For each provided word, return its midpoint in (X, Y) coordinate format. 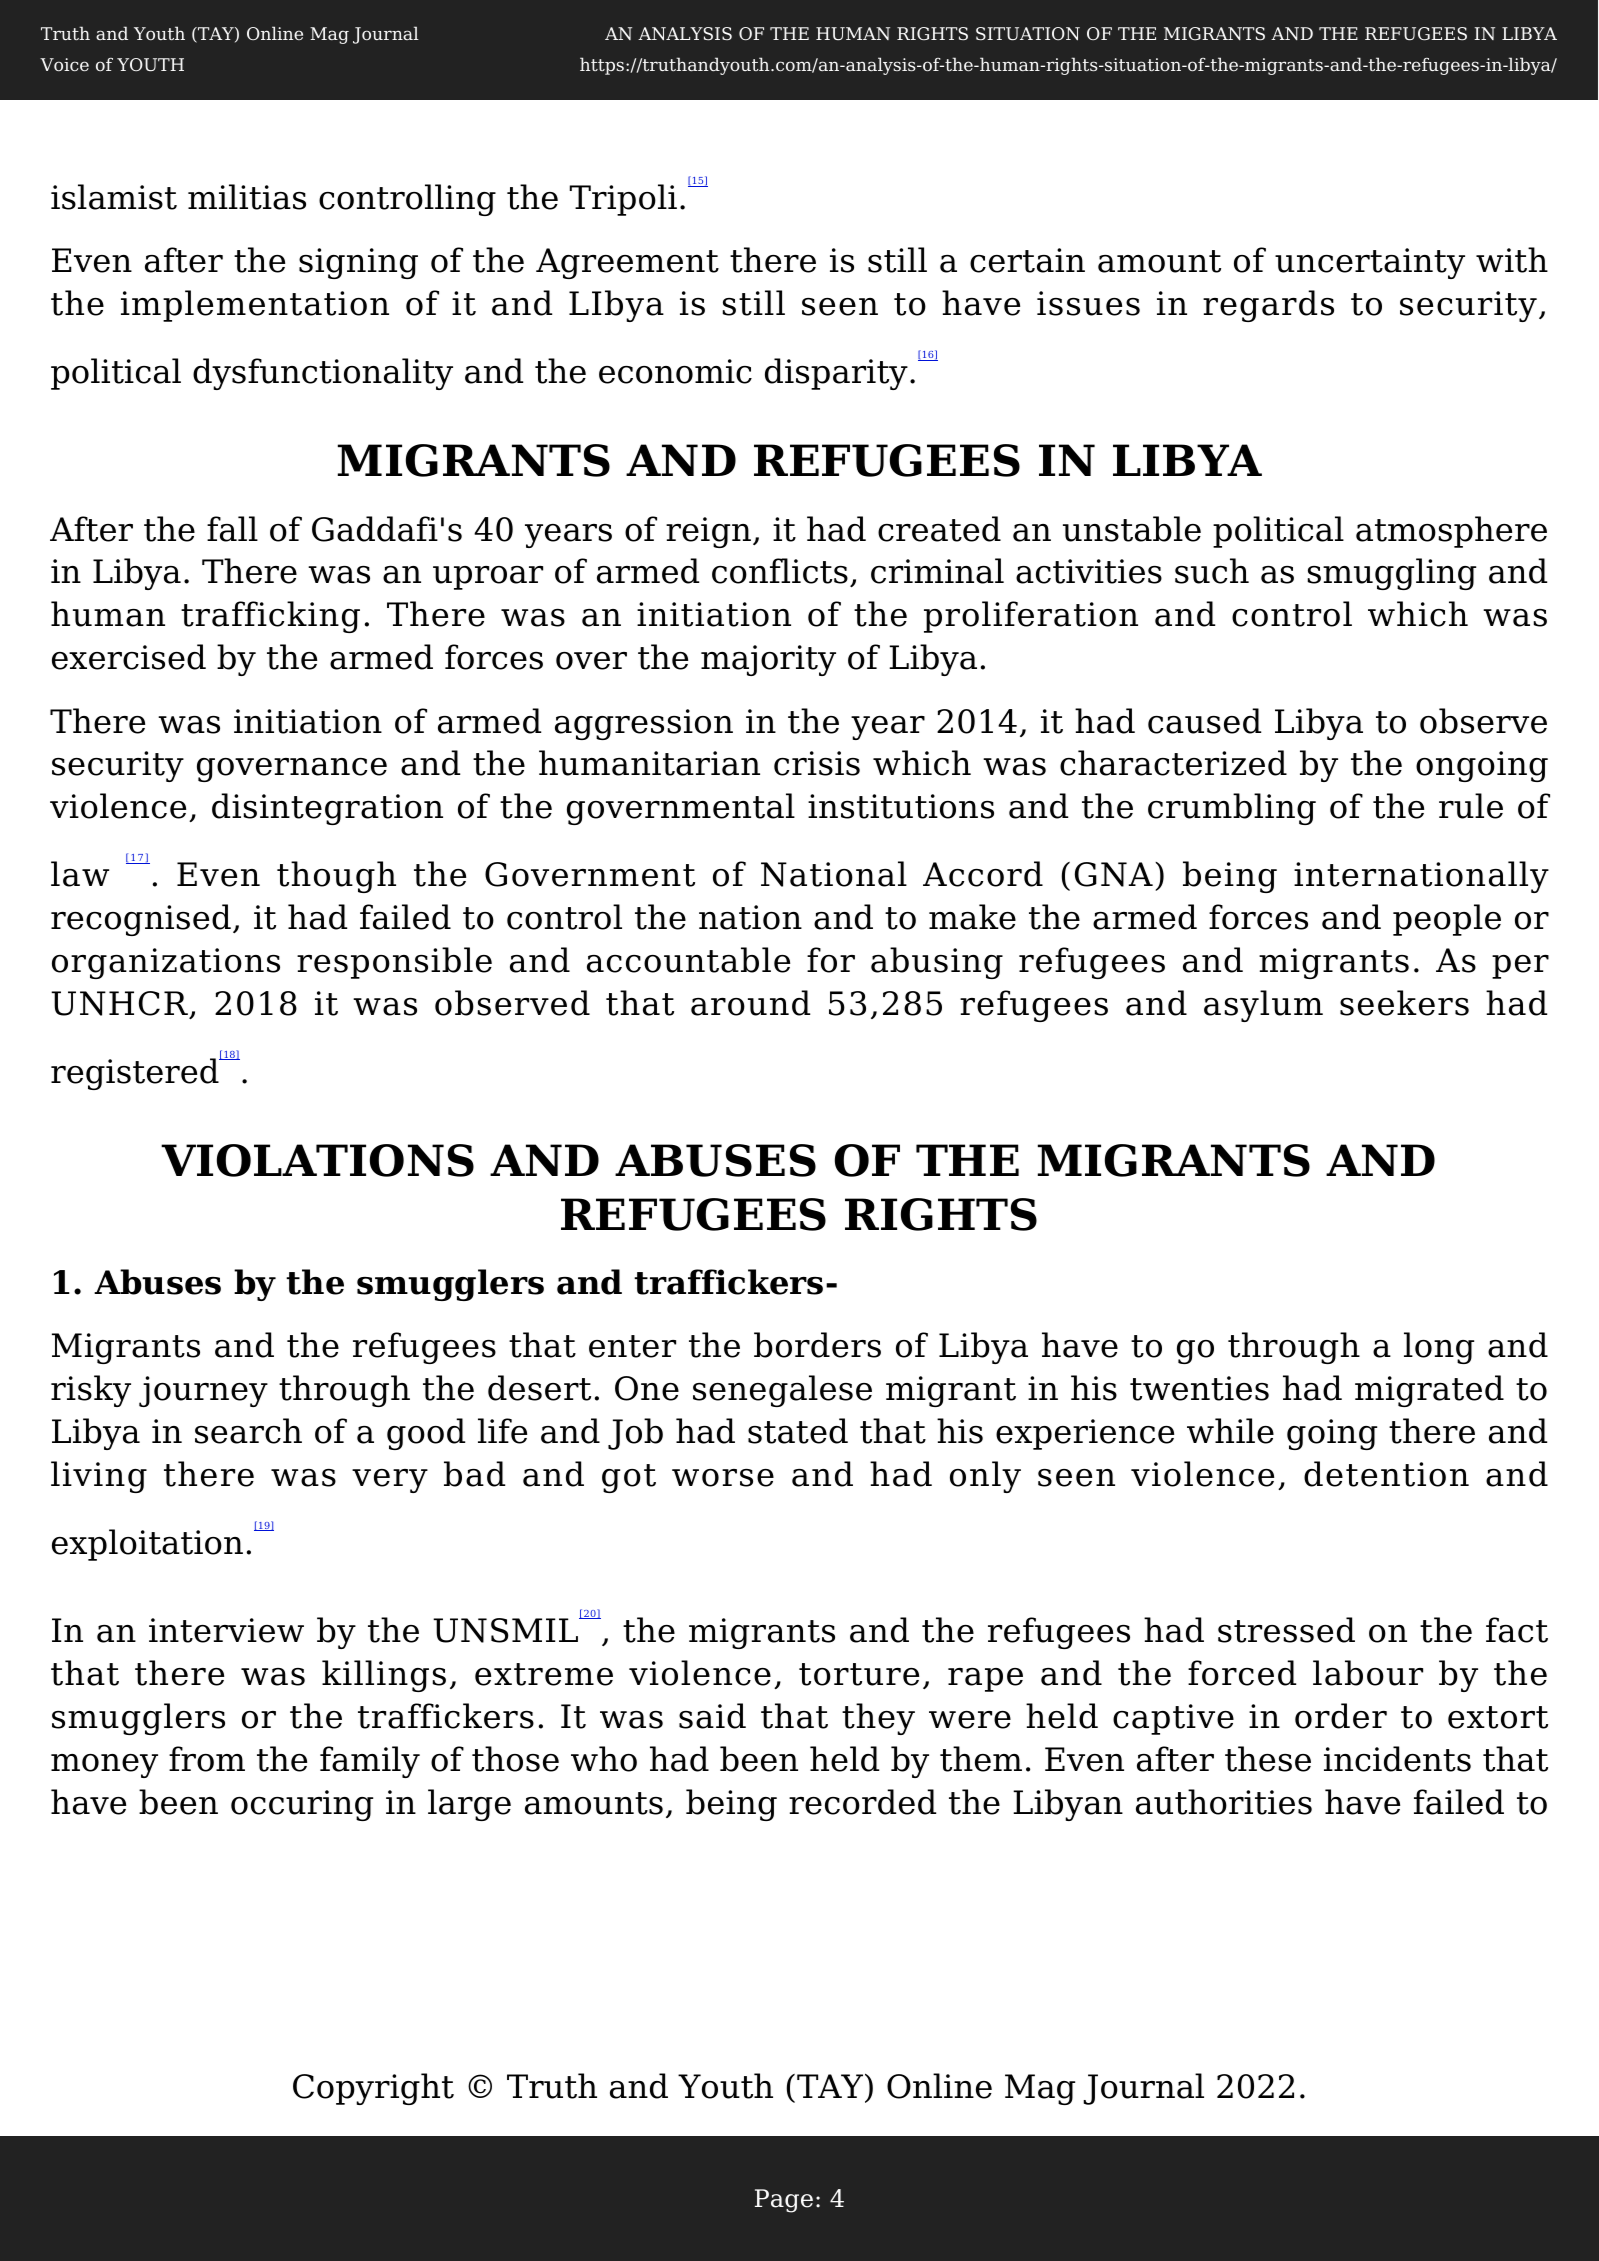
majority (768, 660)
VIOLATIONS (317, 1160)
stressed (1286, 1630)
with (1512, 260)
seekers (1404, 1003)
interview (226, 1630)
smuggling (1392, 574)
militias (247, 197)
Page (784, 2201)
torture (859, 1674)
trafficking (270, 617)
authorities (1224, 1802)
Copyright (373, 2089)
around (750, 1003)
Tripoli (623, 200)
